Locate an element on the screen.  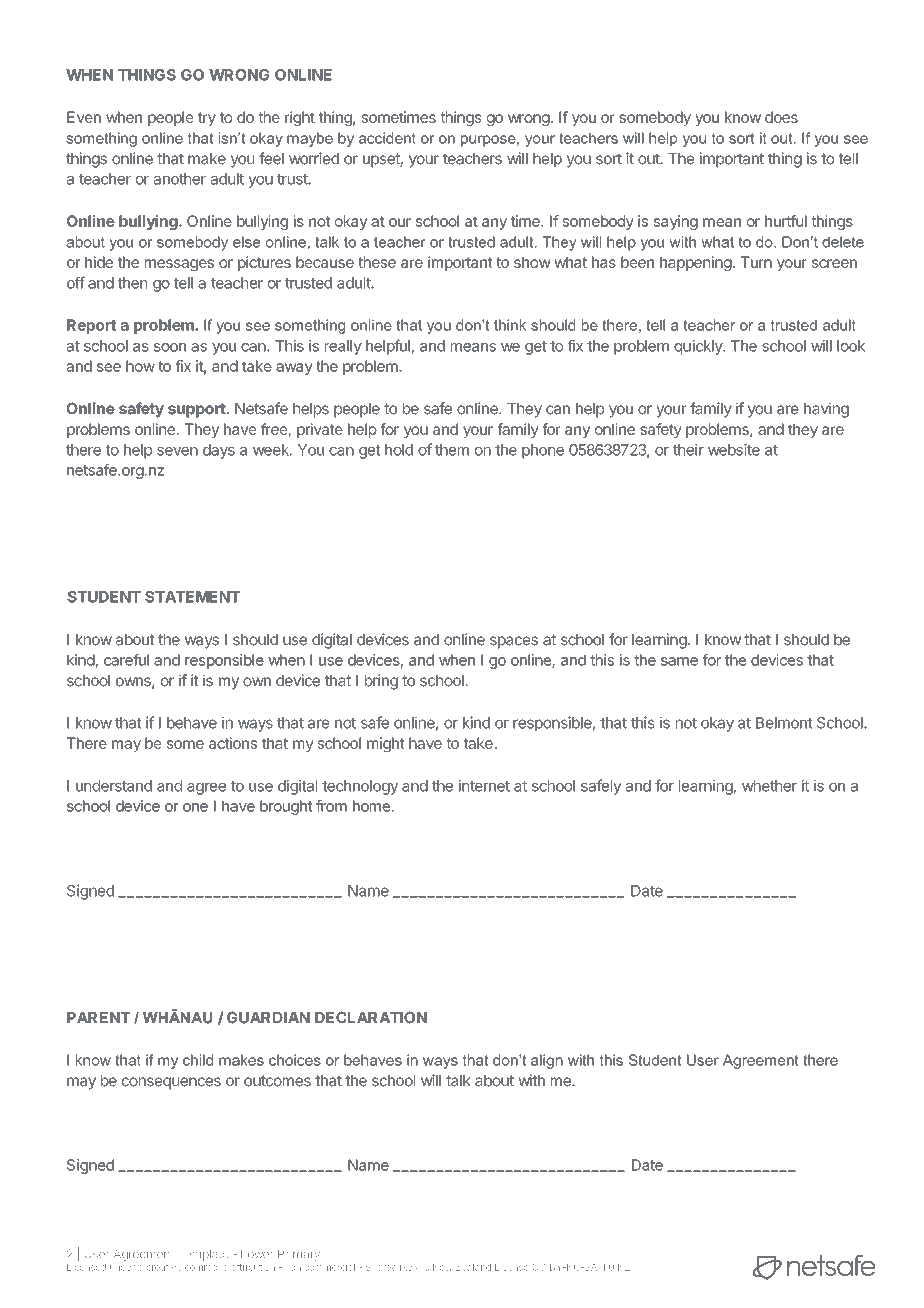
Belmont is located at coordinates (784, 723).
